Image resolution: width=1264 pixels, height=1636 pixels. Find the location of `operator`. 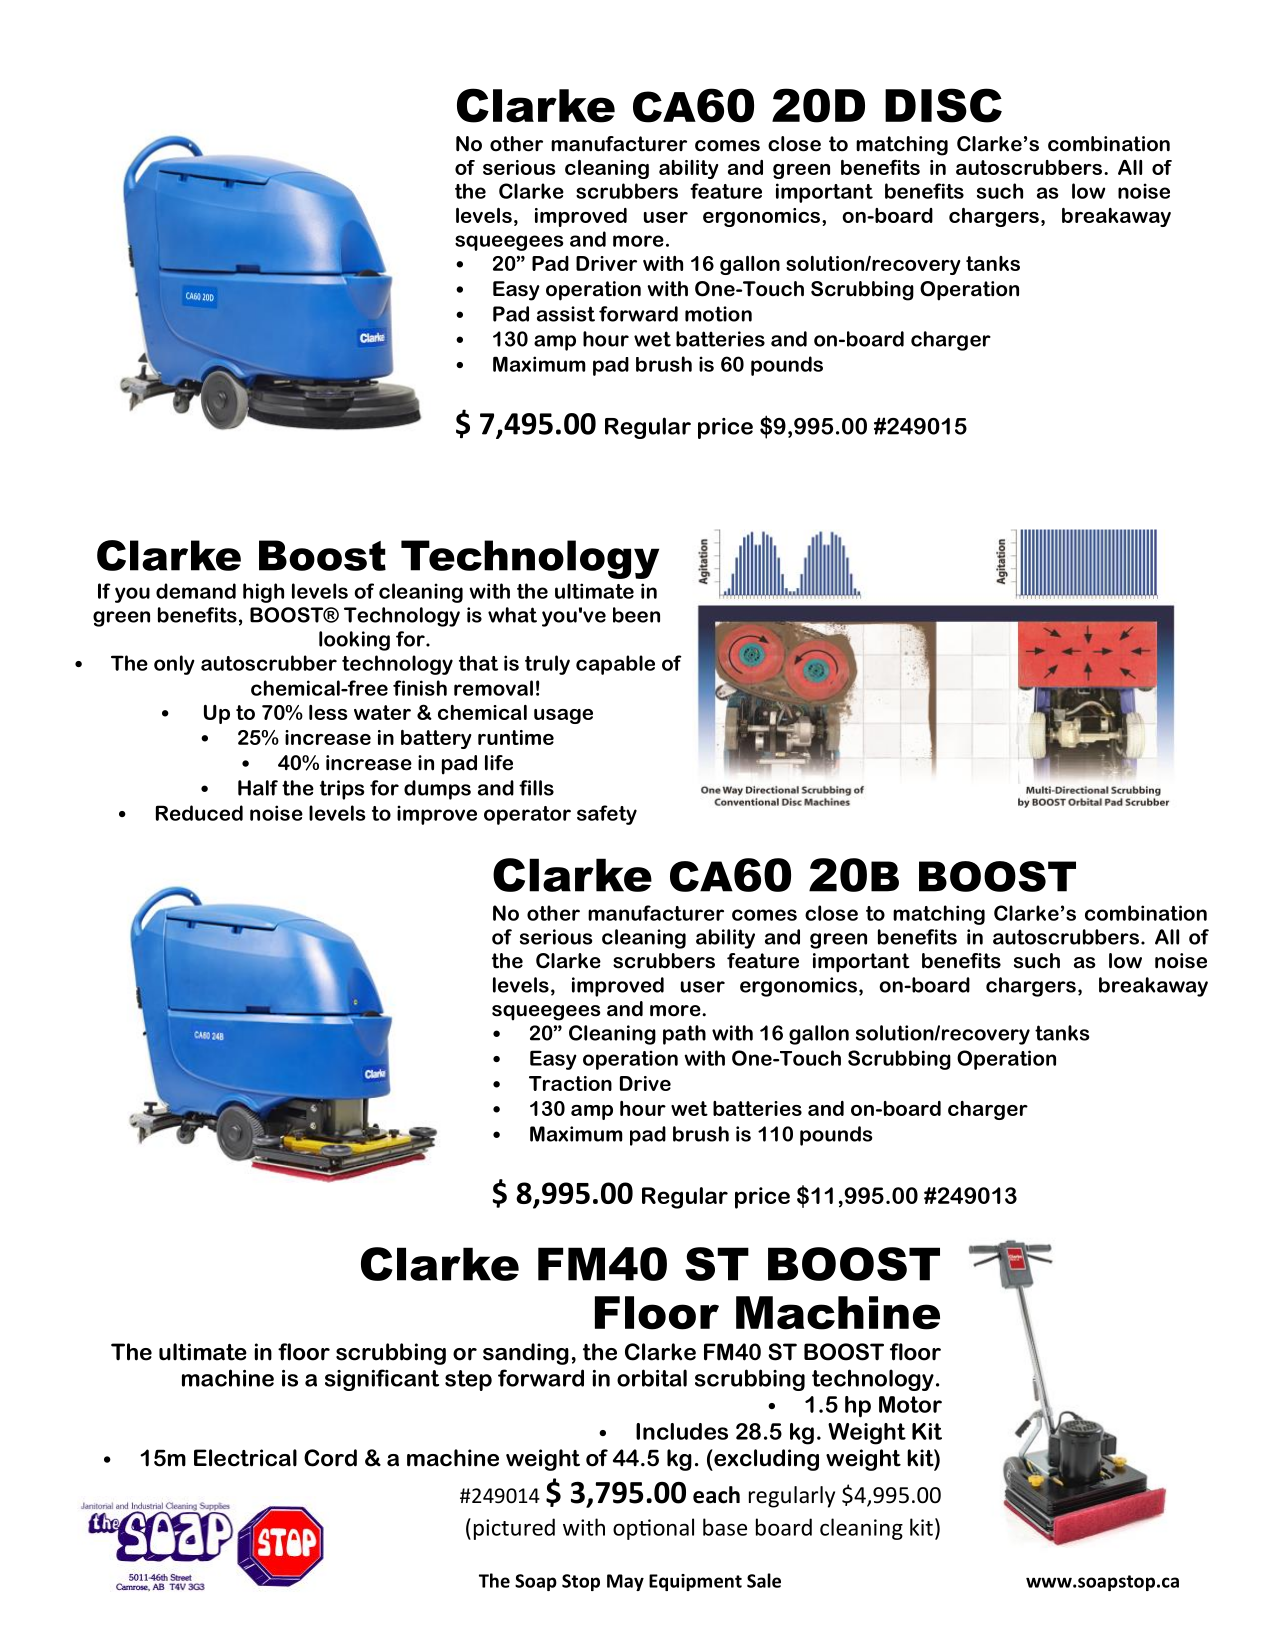

operator is located at coordinates (527, 815).
